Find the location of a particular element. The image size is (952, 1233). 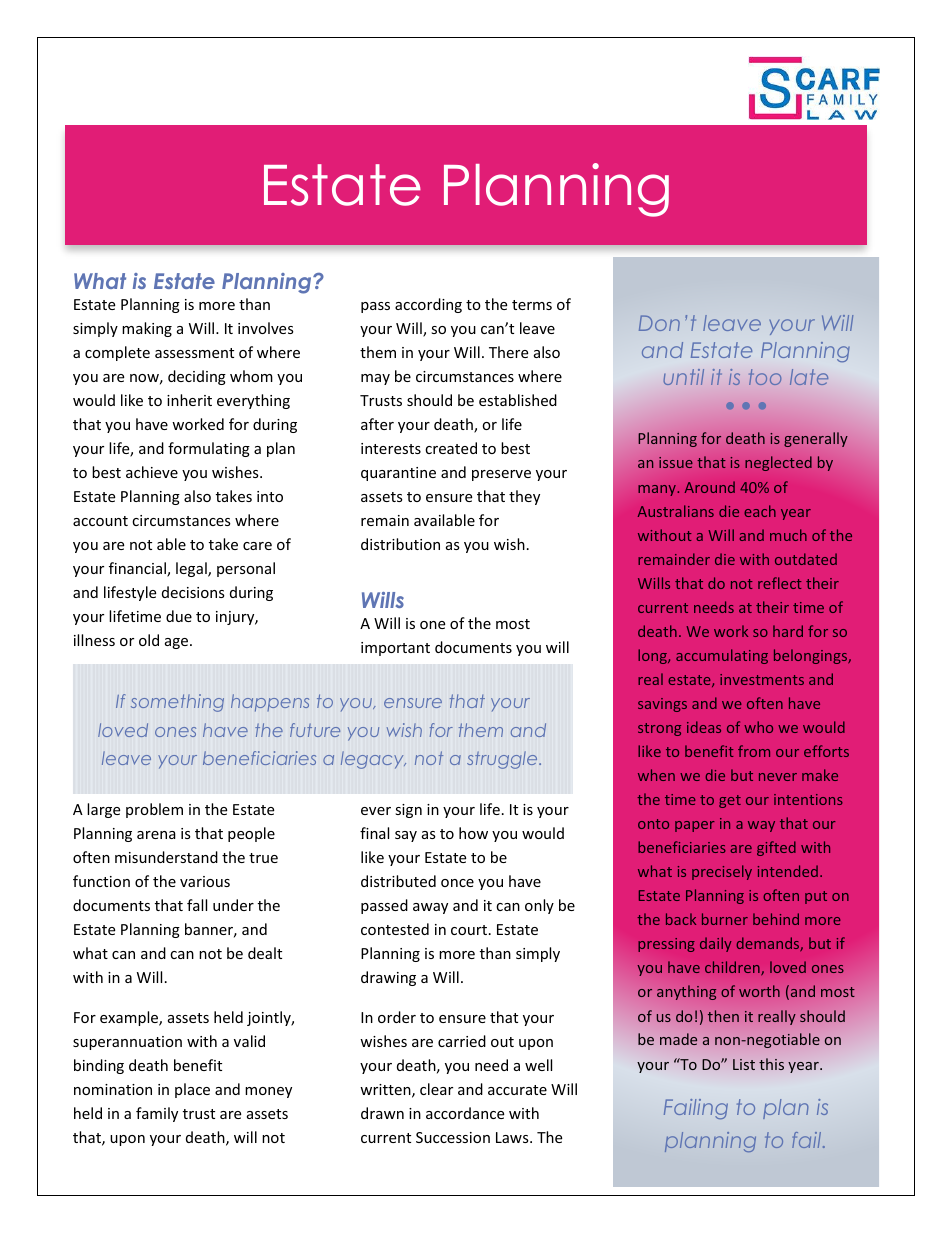

according is located at coordinates (428, 305).
